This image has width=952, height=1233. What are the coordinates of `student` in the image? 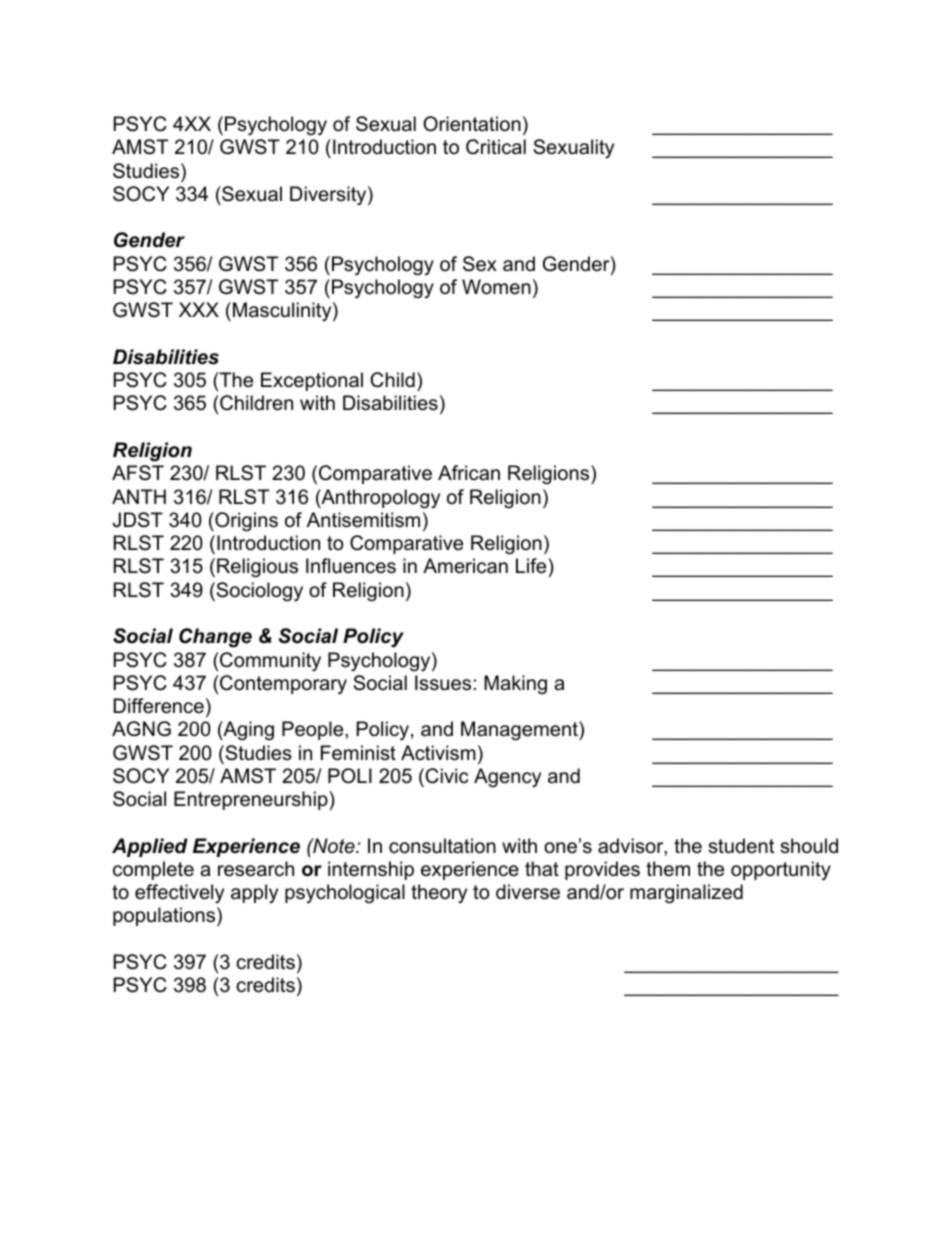 It's located at (741, 846).
